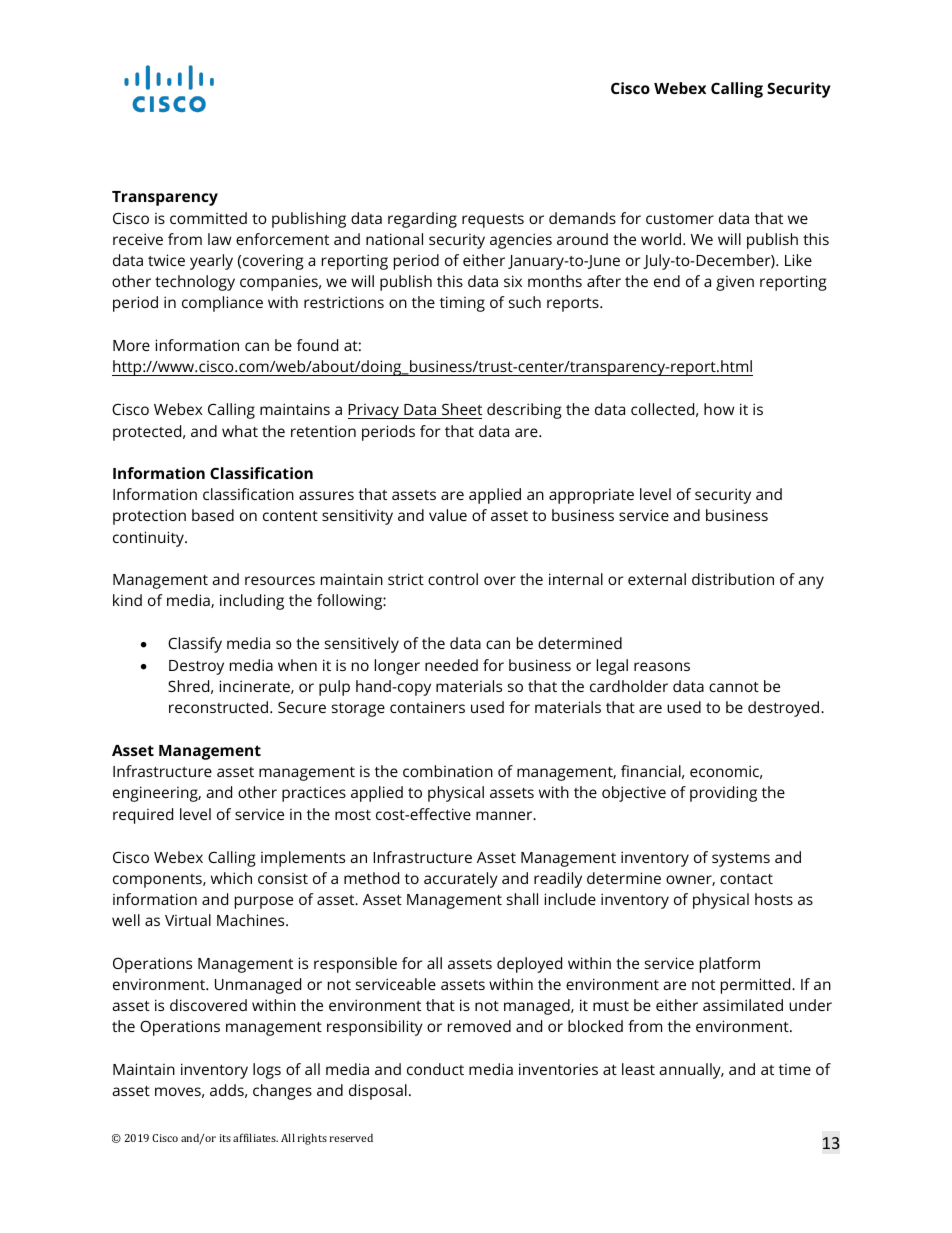 This page has width=952, height=1233. Describe the element at coordinates (195, 645) in the page. I see `Classify` at that location.
